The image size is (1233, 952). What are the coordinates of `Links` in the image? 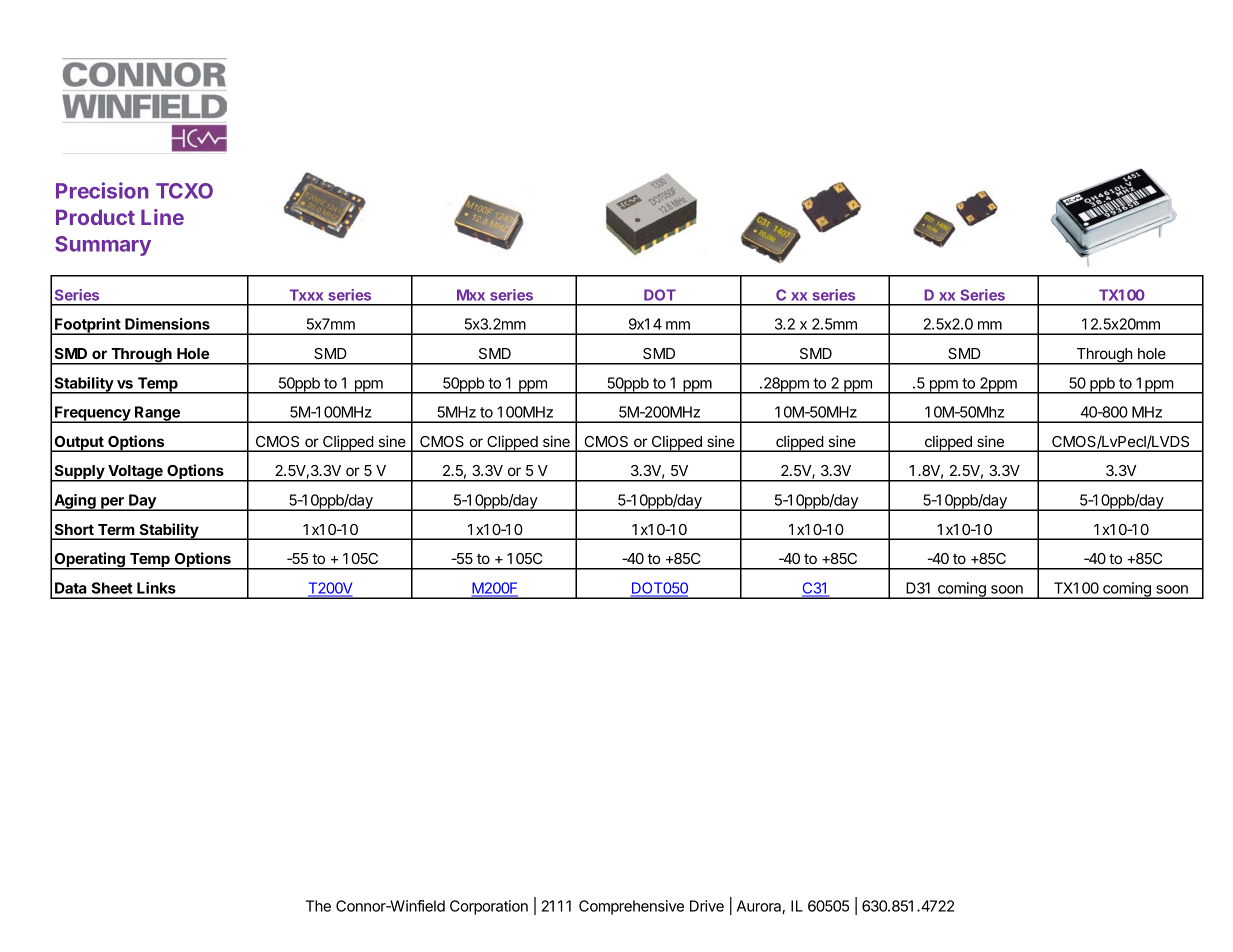 It's located at (156, 588).
